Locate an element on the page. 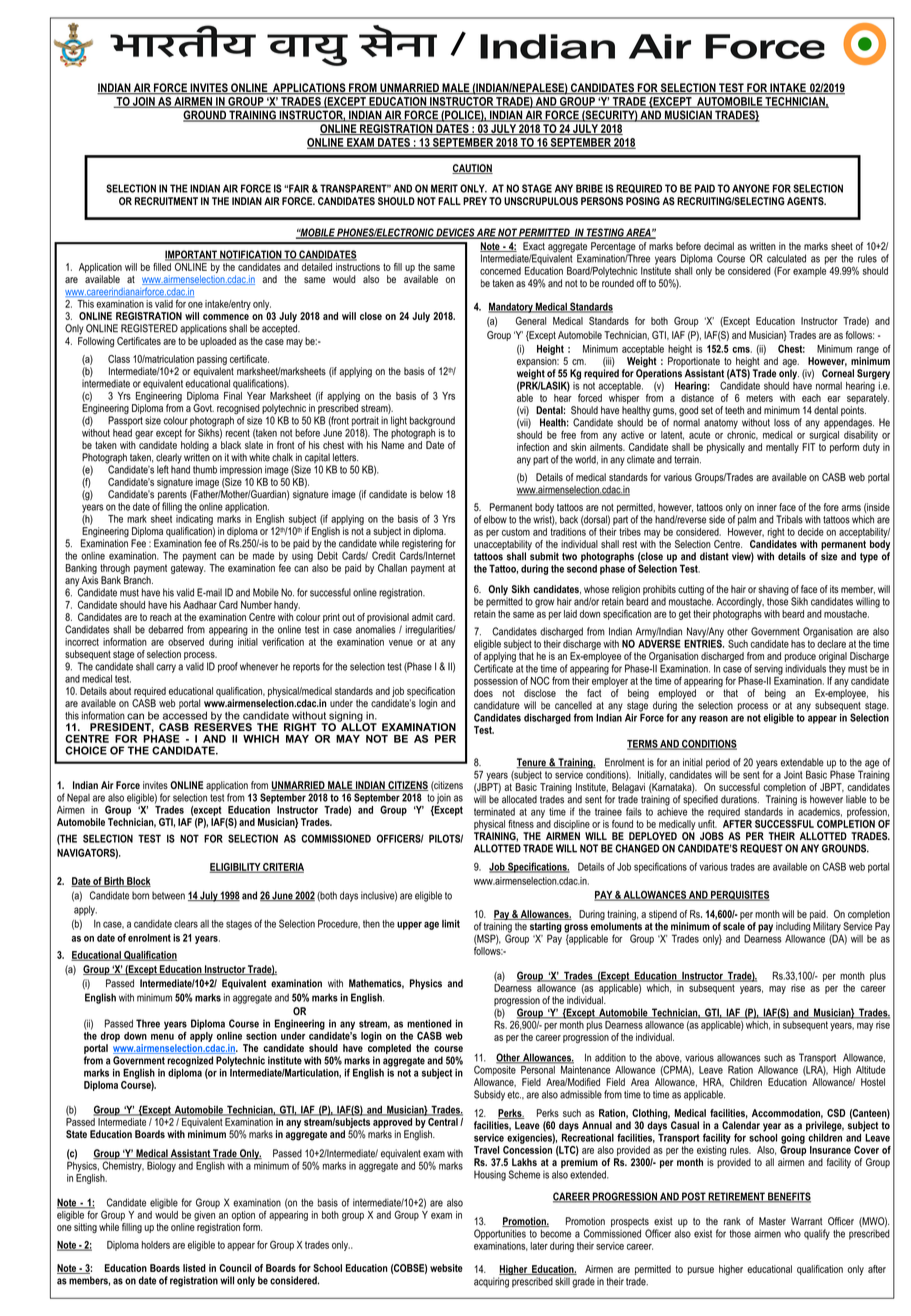 This document has height=1316, width=911. Opportunities is located at coordinates (500, 1234).
